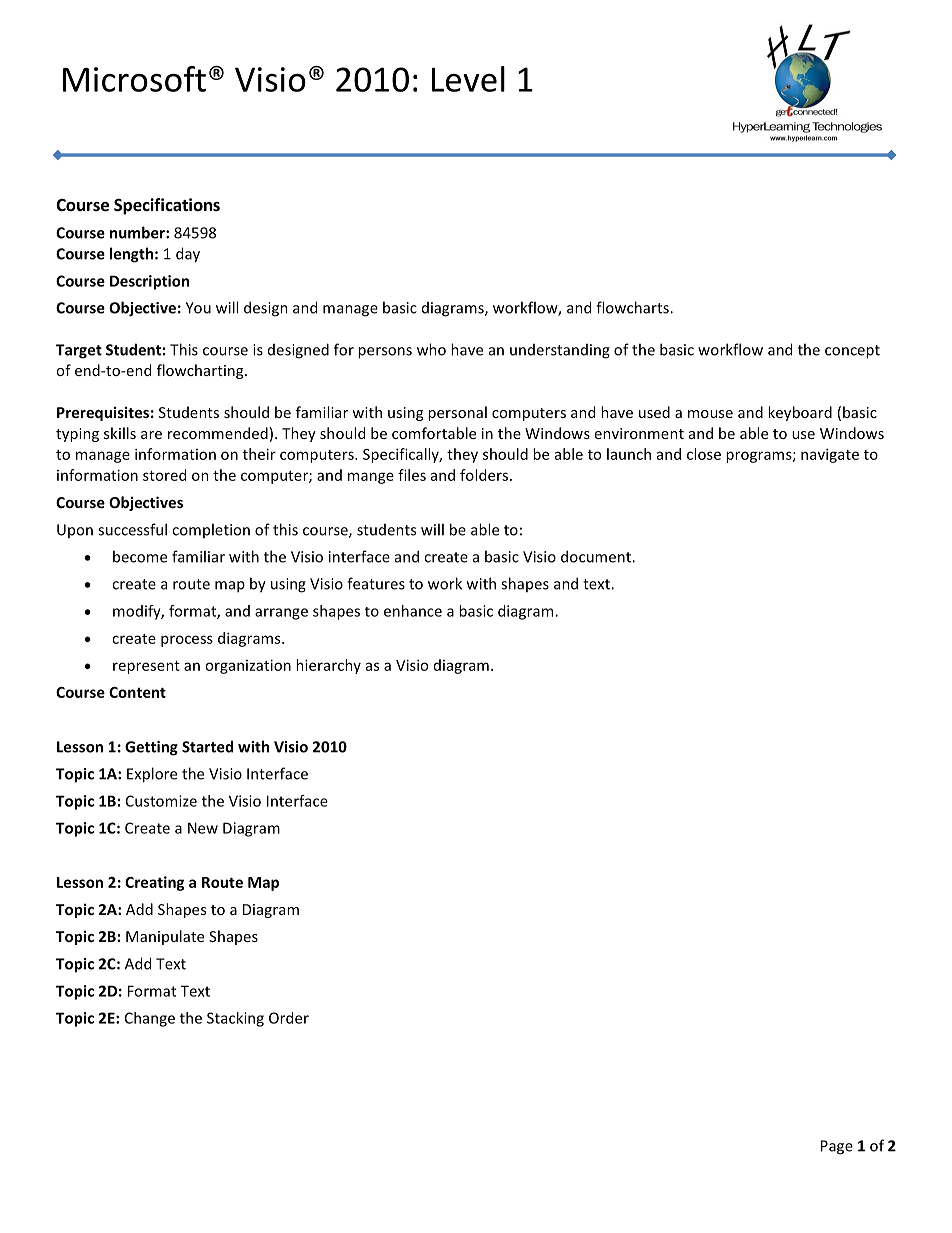  I want to click on enhance, so click(413, 611).
